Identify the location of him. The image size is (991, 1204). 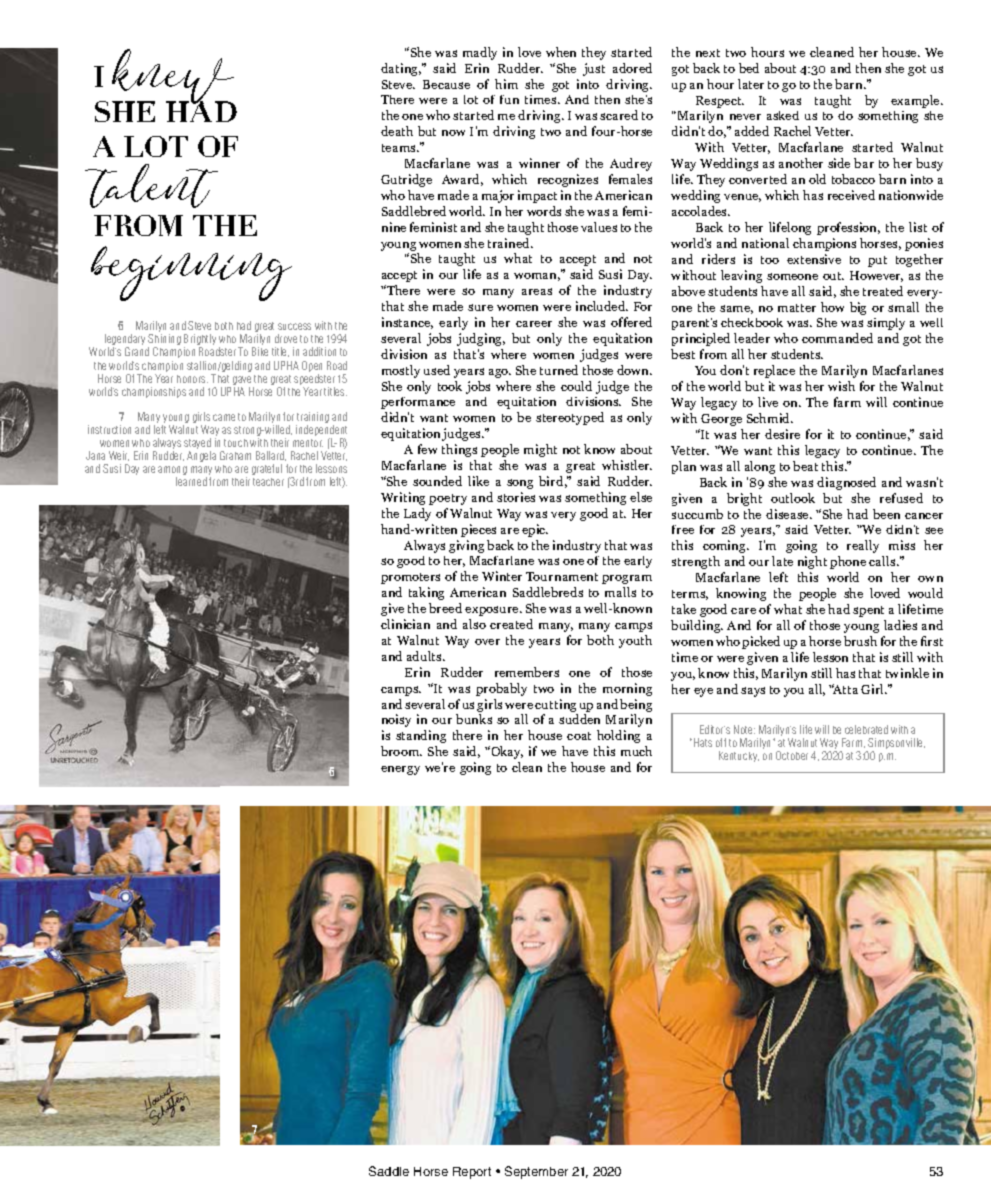
(506, 84).
